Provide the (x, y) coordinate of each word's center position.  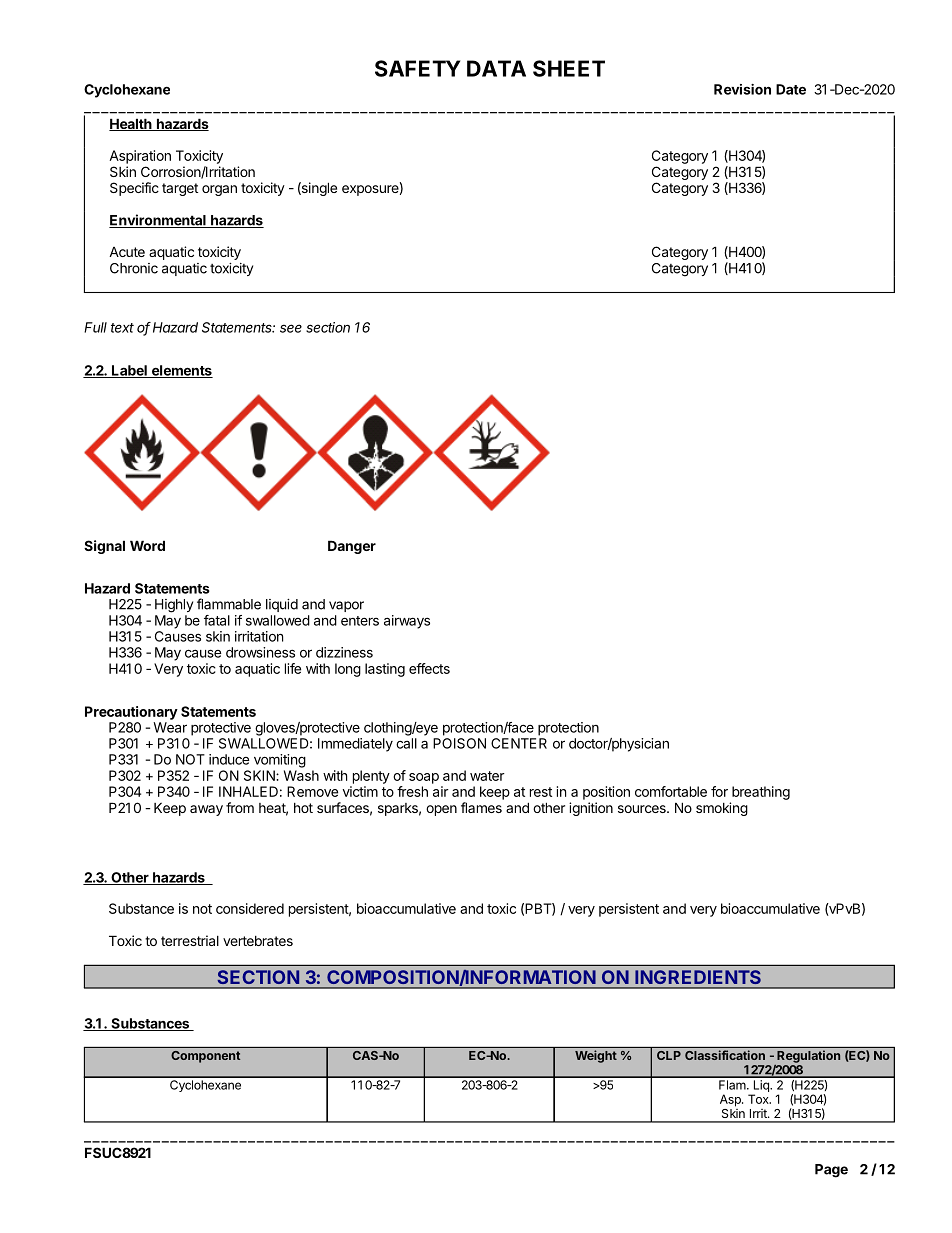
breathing (761, 793)
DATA (496, 68)
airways (407, 622)
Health (131, 124)
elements (181, 371)
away (206, 810)
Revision (742, 89)
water (487, 776)
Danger (352, 547)
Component (205, 1057)
